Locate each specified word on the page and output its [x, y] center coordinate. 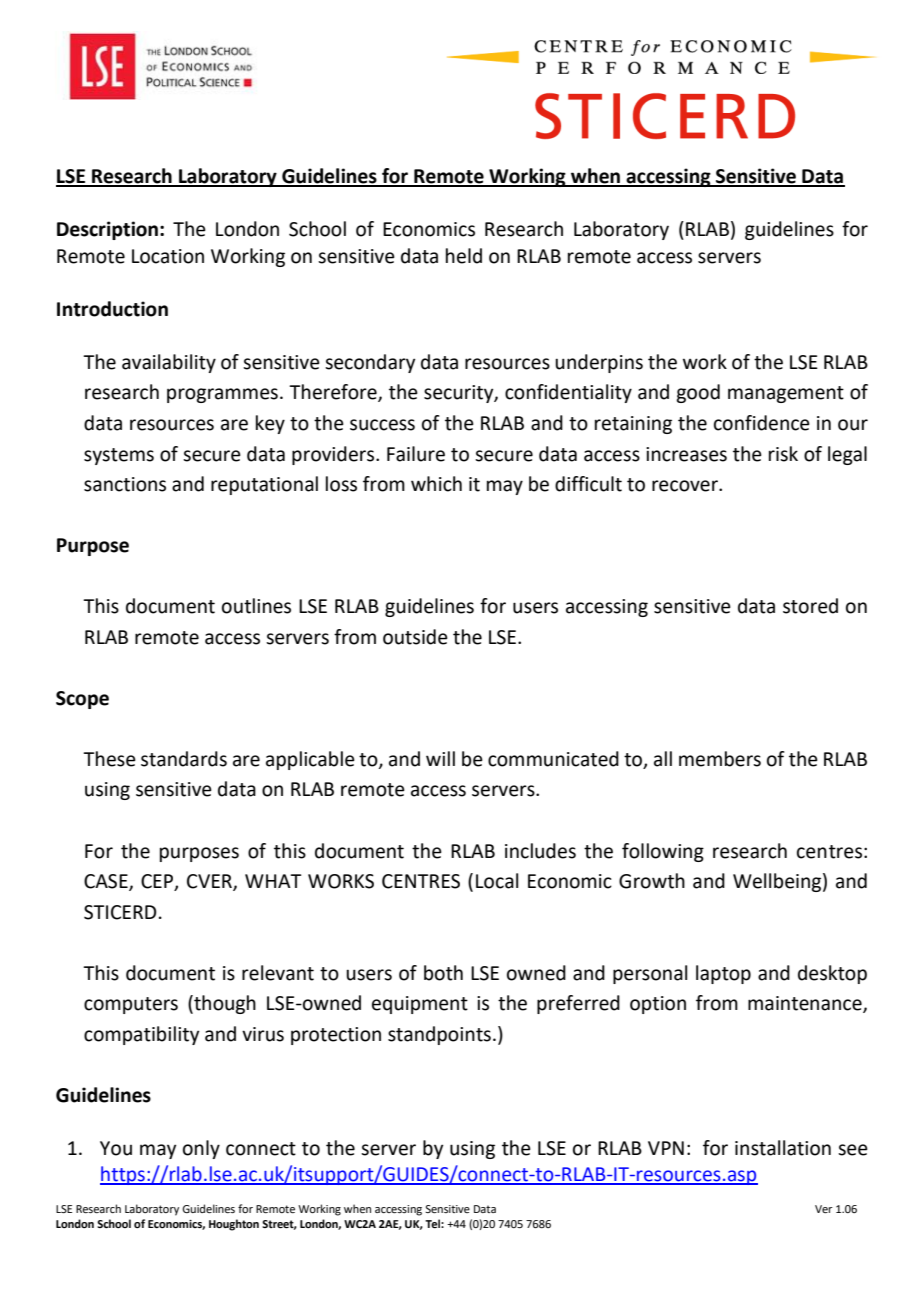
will [440, 758]
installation [783, 1148]
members [720, 759]
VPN [666, 1148]
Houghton [234, 1225]
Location [168, 256]
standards [184, 759]
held [464, 256]
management [786, 394]
